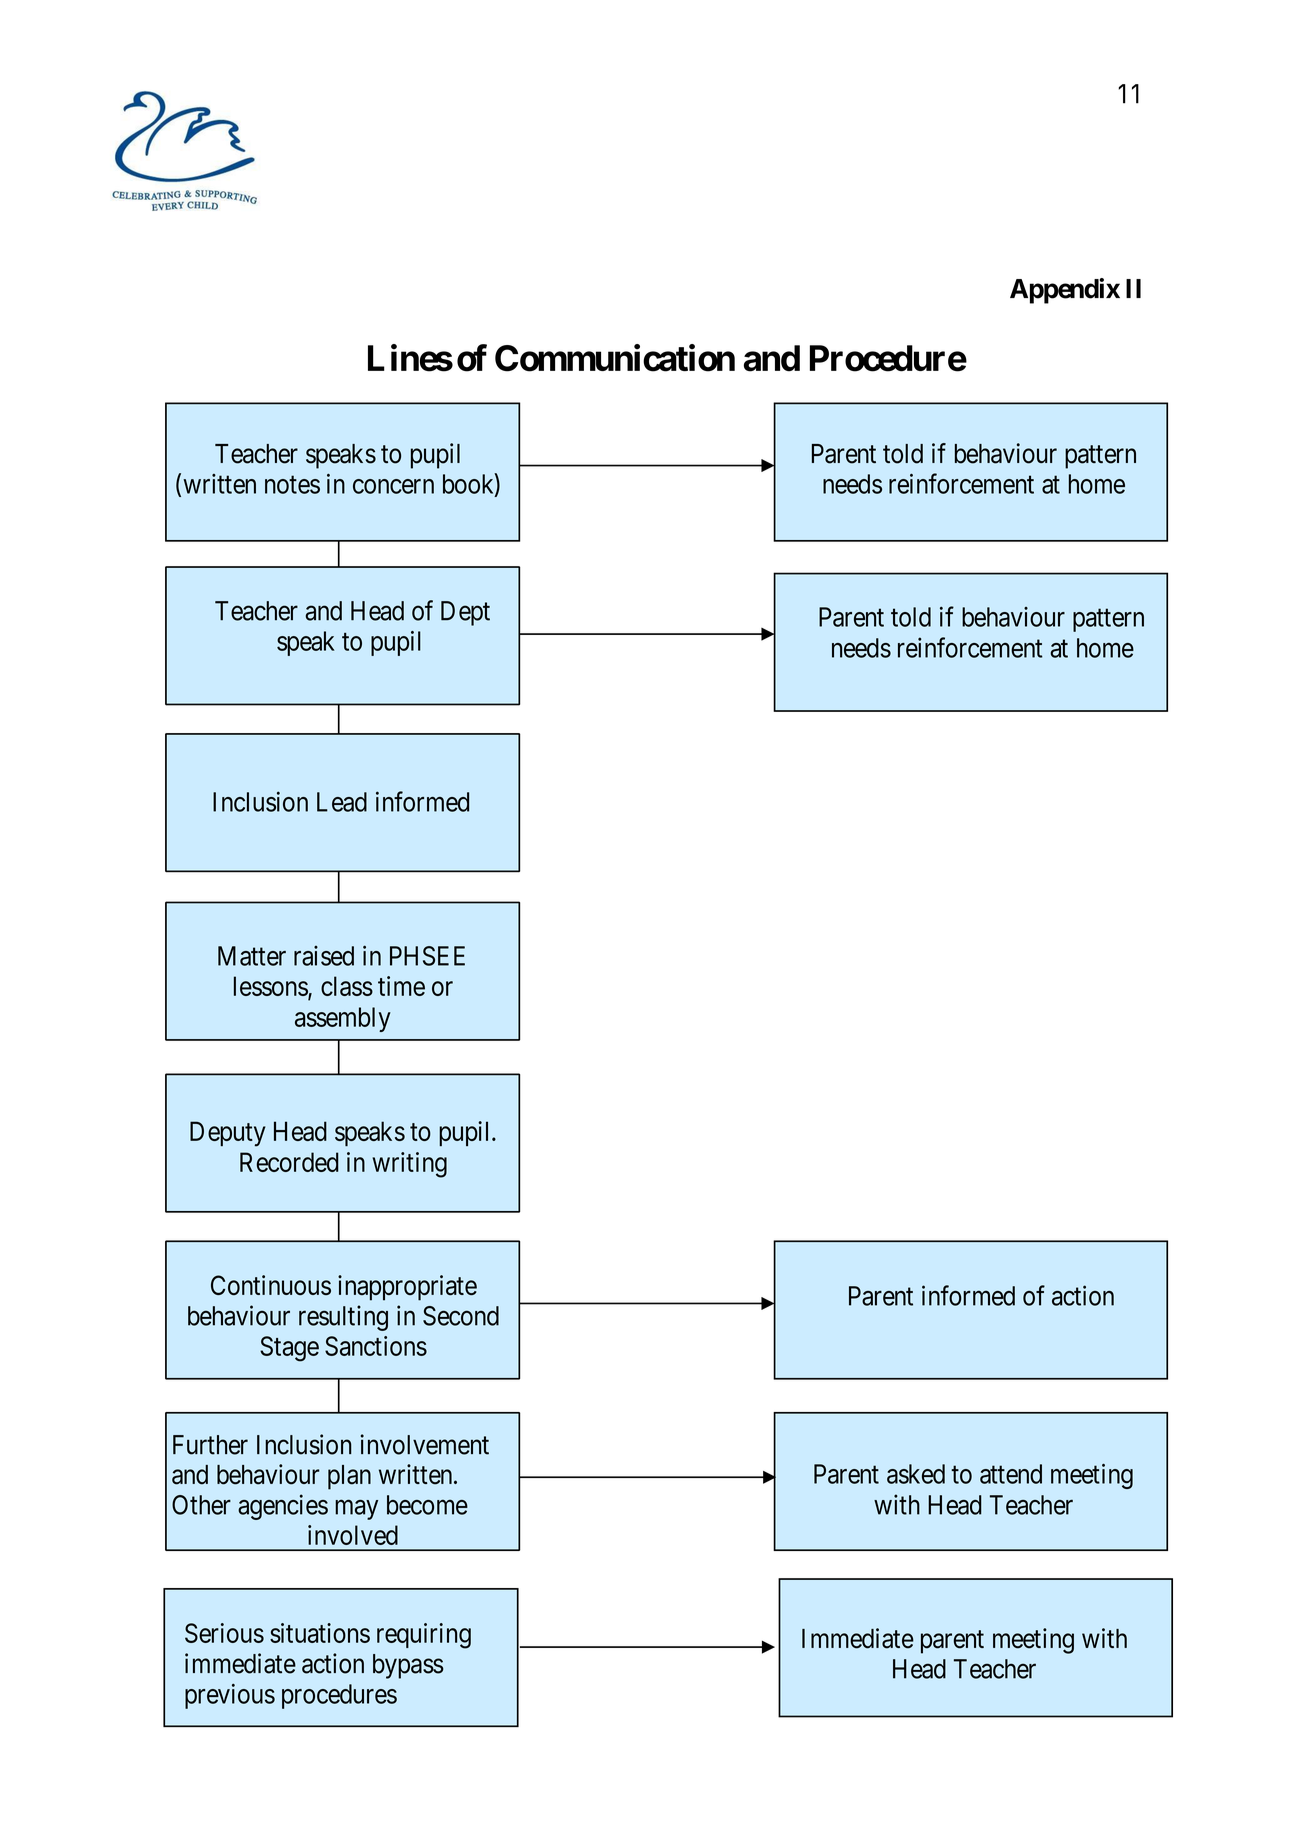 The height and width of the image is (1837, 1298). Describe the element at coordinates (289, 1349) in the image. I see `Stage` at that location.
